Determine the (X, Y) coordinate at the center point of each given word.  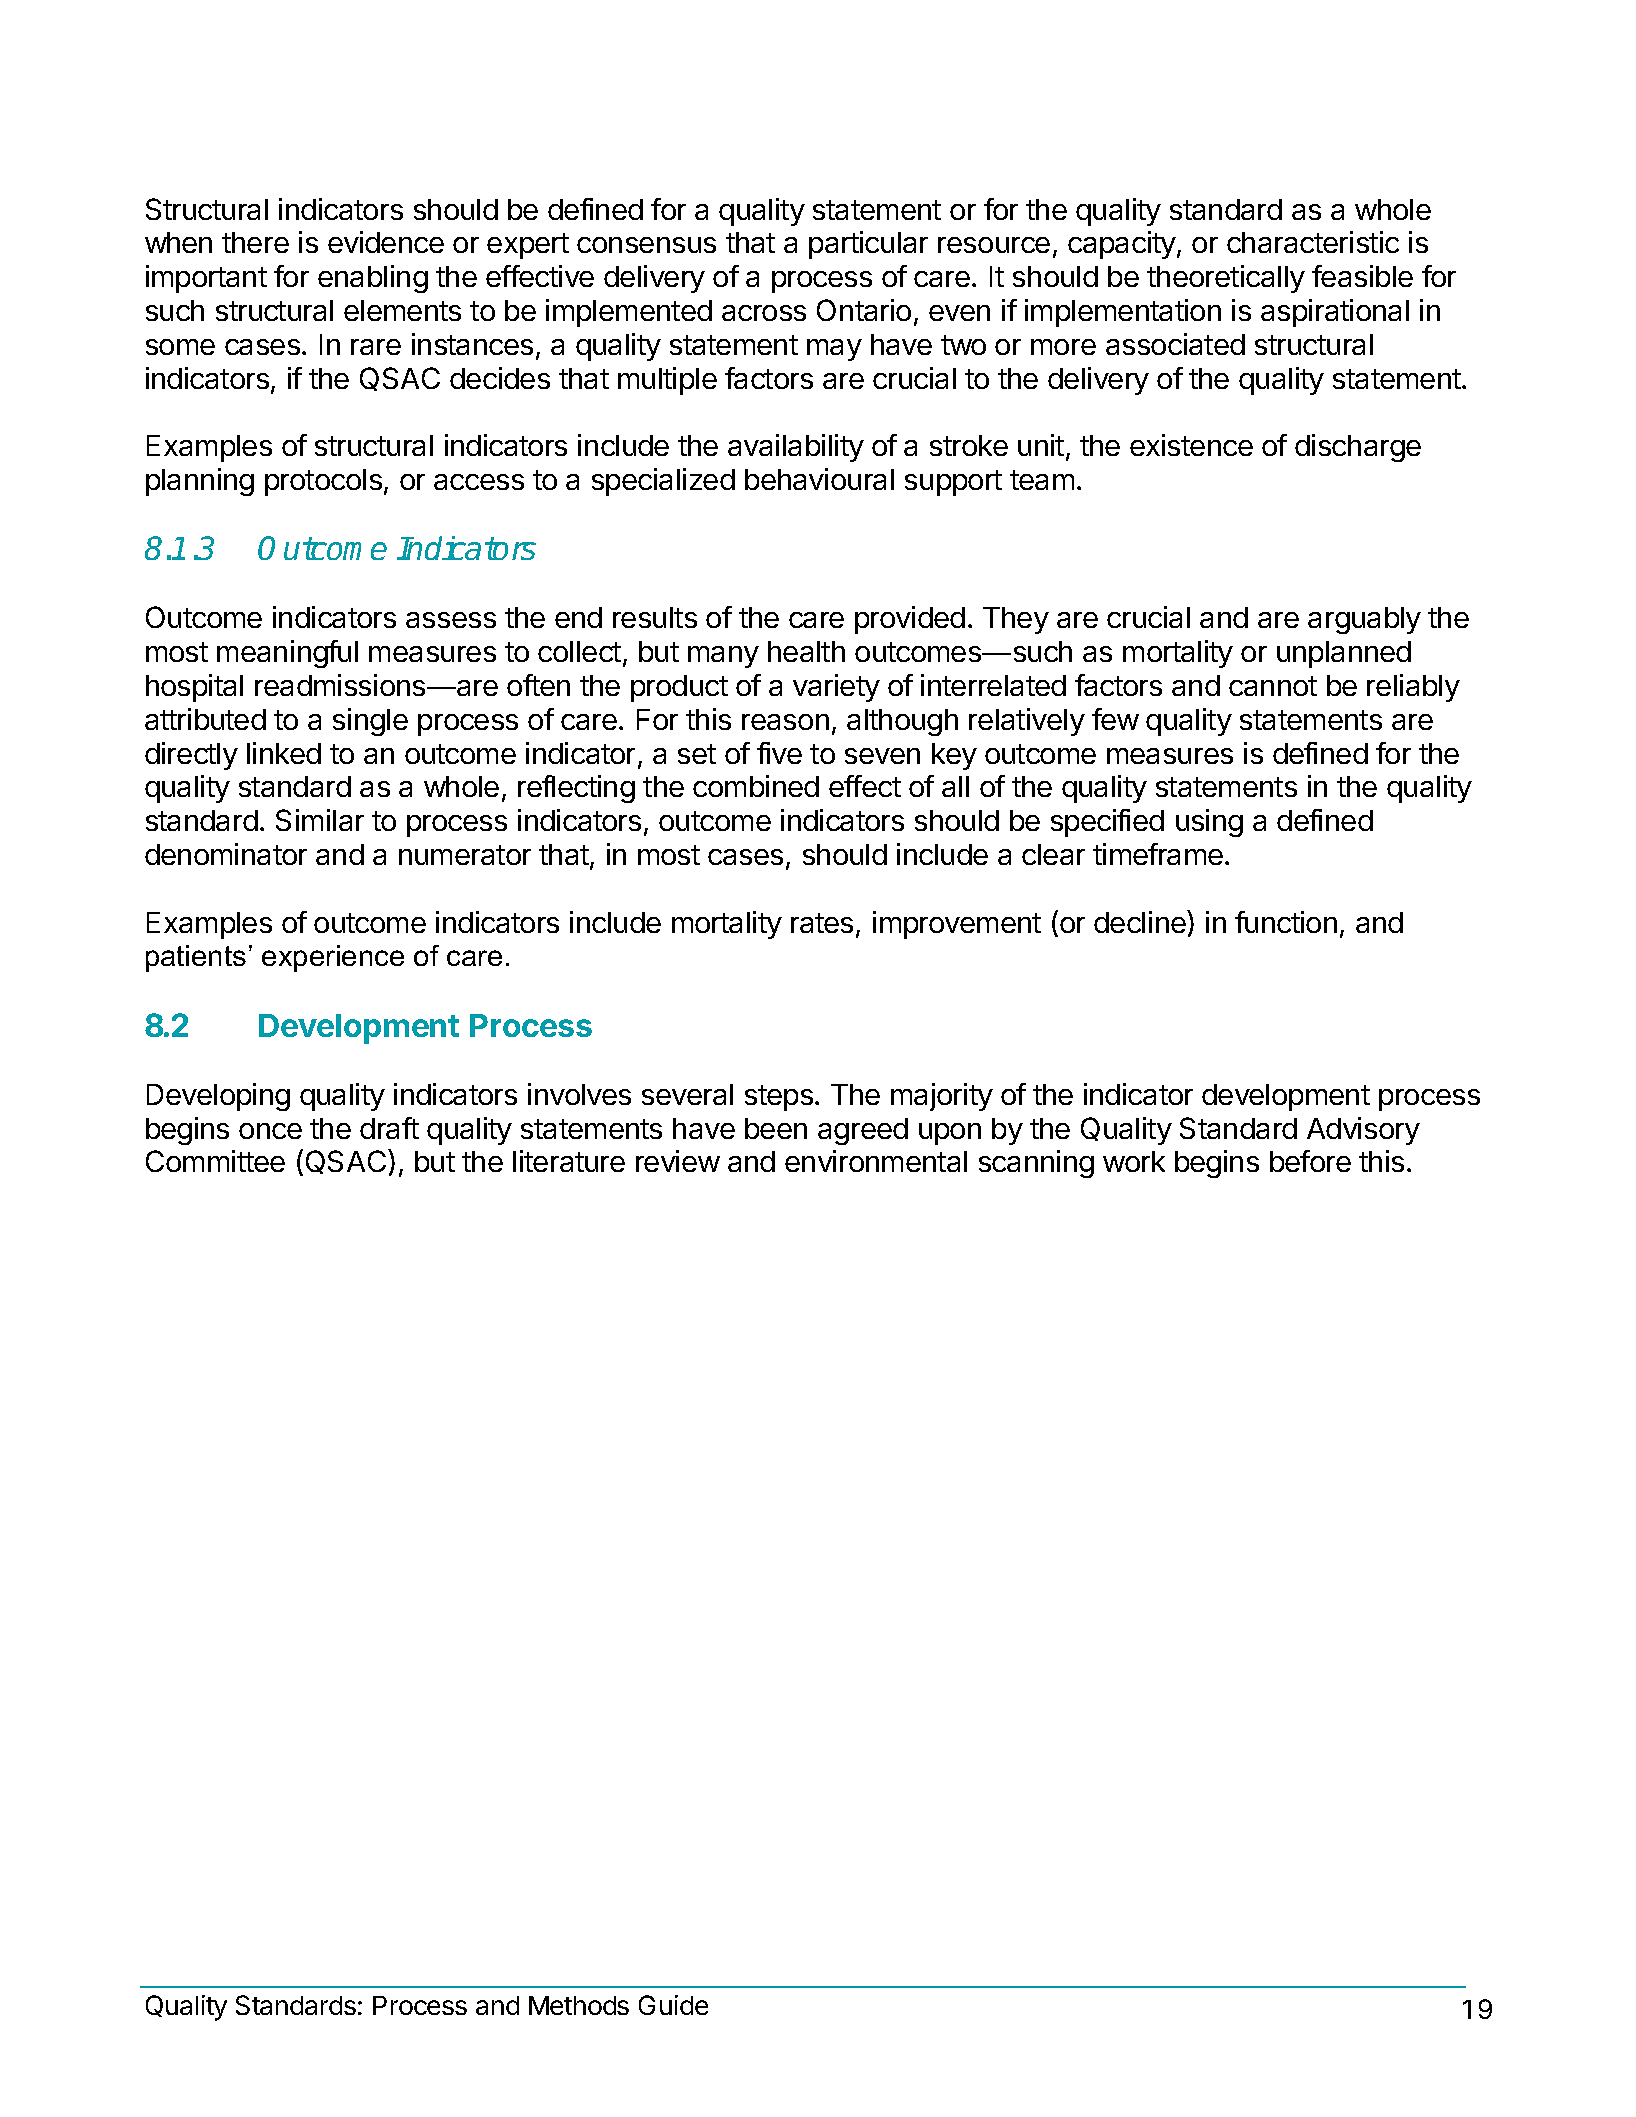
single (370, 722)
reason (785, 722)
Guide (673, 2005)
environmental (876, 1161)
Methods (579, 2005)
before (1310, 1161)
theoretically (1226, 279)
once (270, 1131)
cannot (1273, 686)
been (776, 1128)
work (1134, 1161)
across (764, 313)
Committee (215, 1161)
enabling (373, 279)
